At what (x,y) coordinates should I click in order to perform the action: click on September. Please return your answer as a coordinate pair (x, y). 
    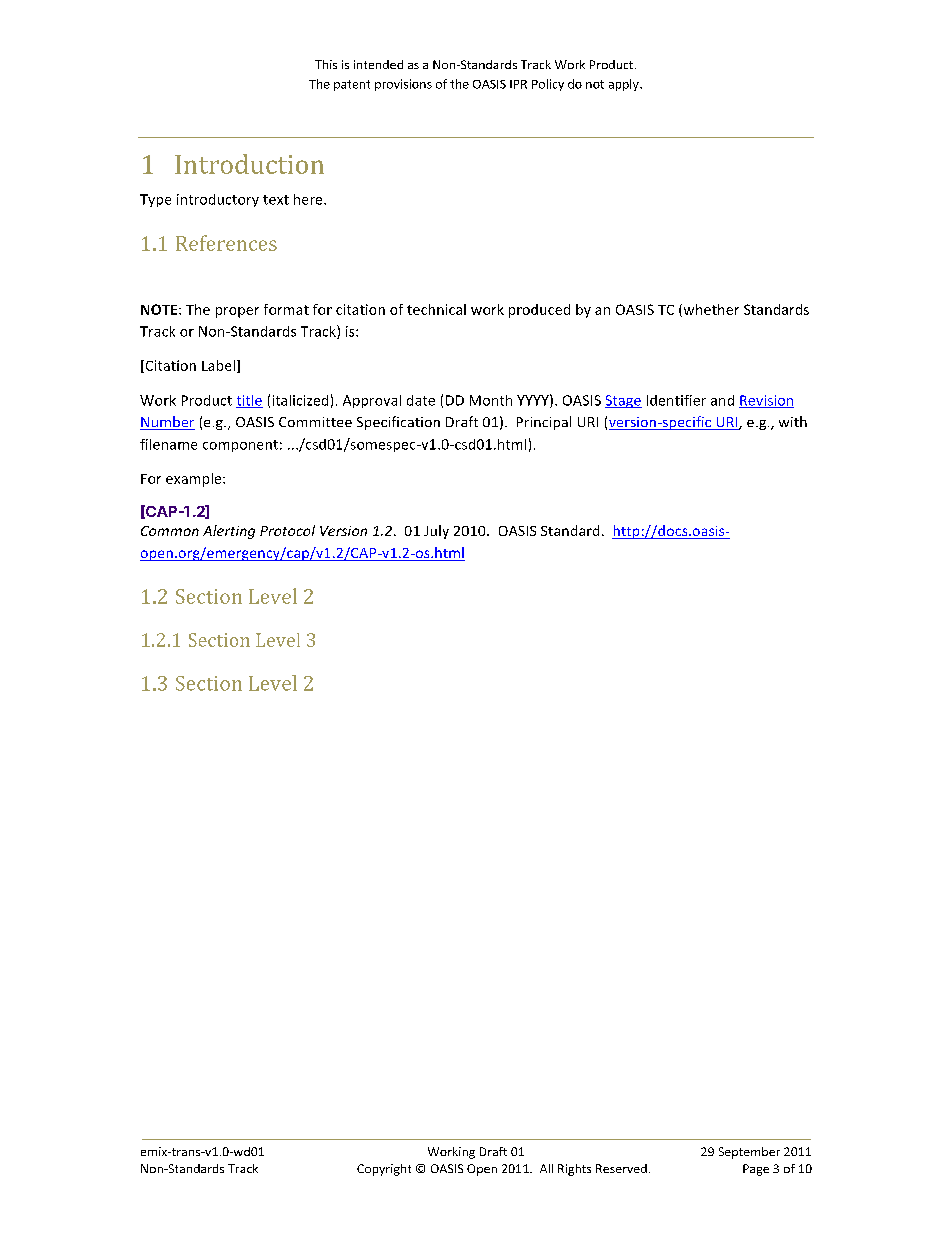
    Looking at the image, I should click on (749, 1153).
